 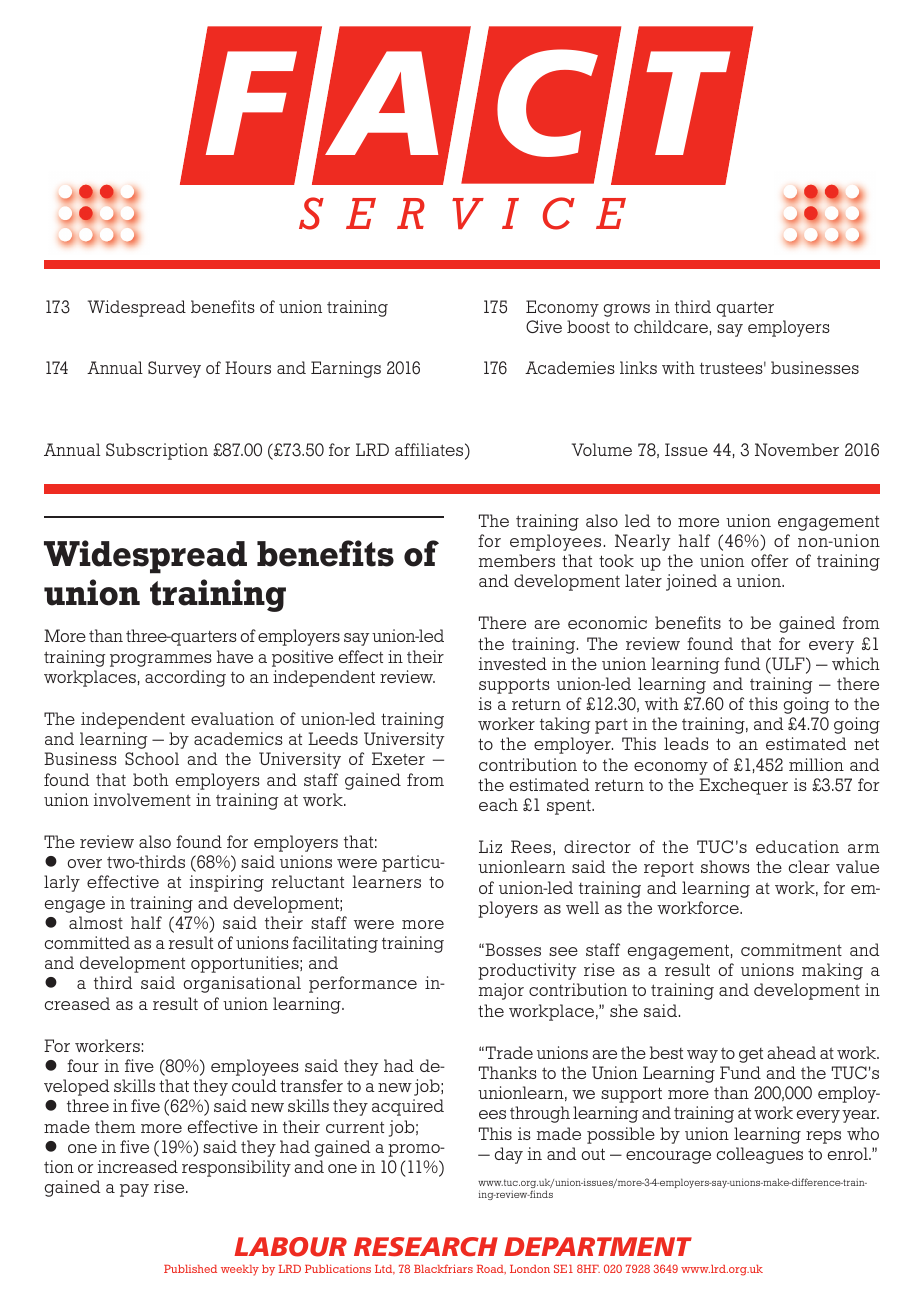 What do you see at coordinates (498, 804) in the image?
I see `each` at bounding box center [498, 804].
